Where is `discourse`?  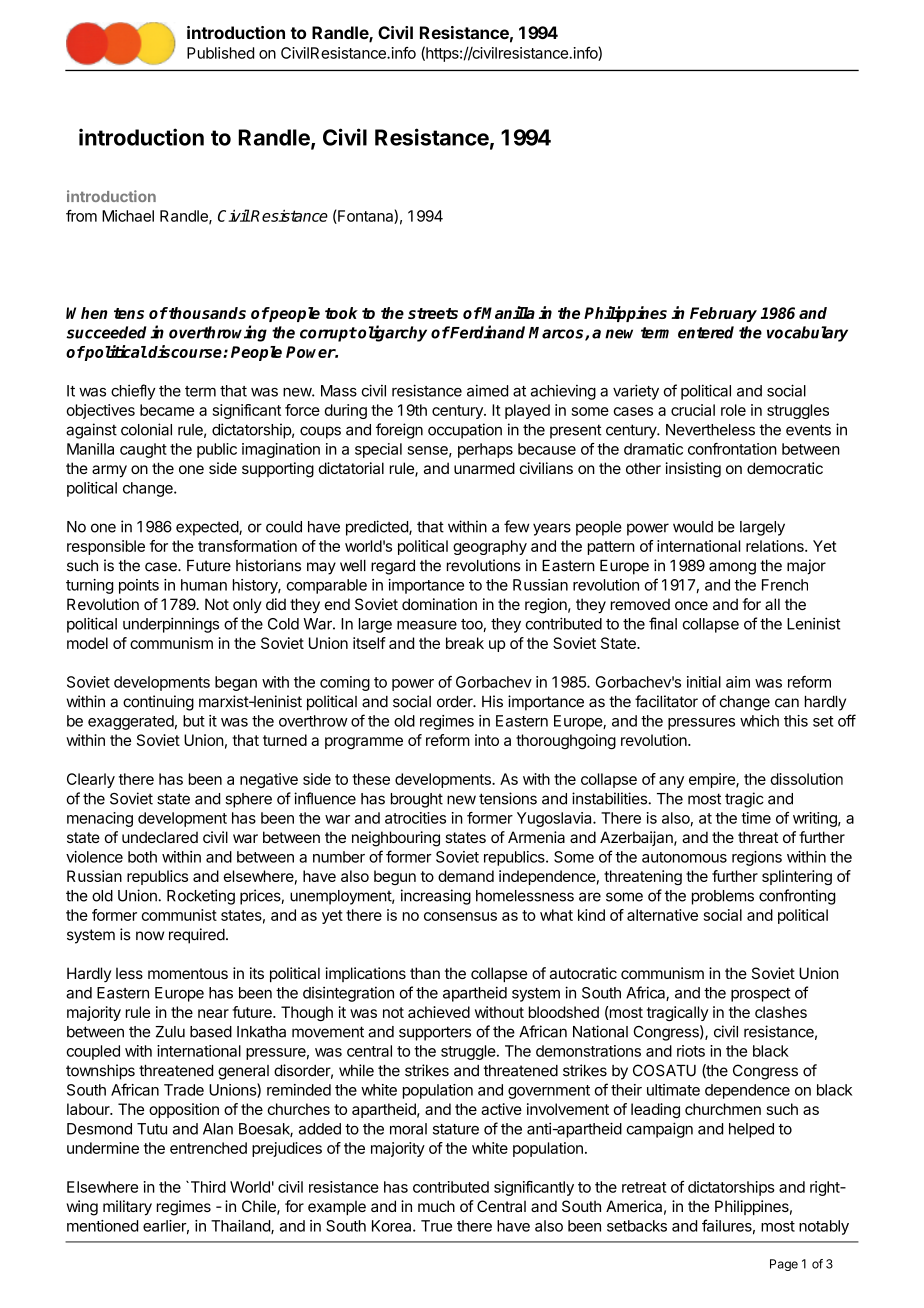 discourse is located at coordinates (186, 351).
